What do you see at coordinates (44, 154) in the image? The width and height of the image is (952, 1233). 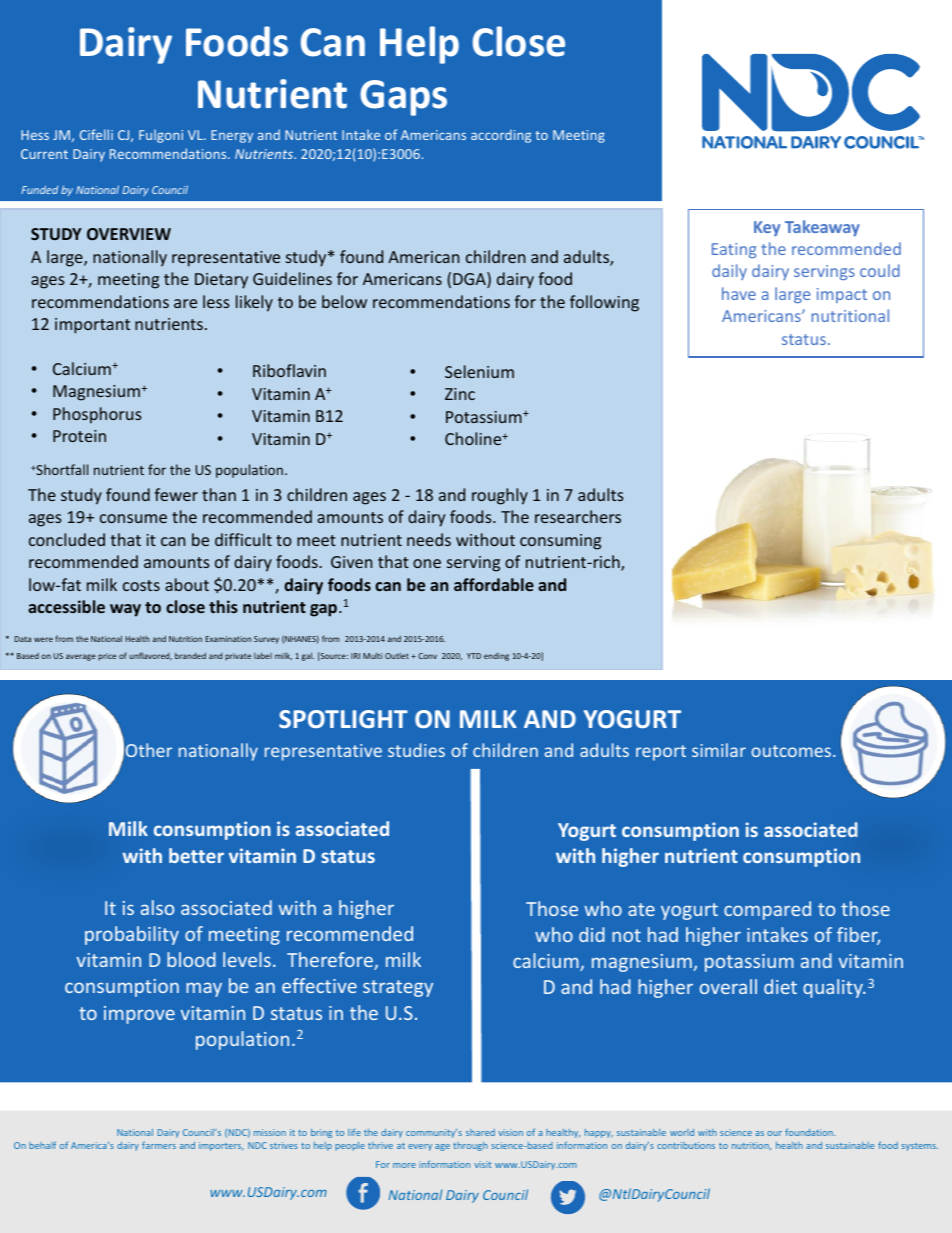 I see `Current` at bounding box center [44, 154].
